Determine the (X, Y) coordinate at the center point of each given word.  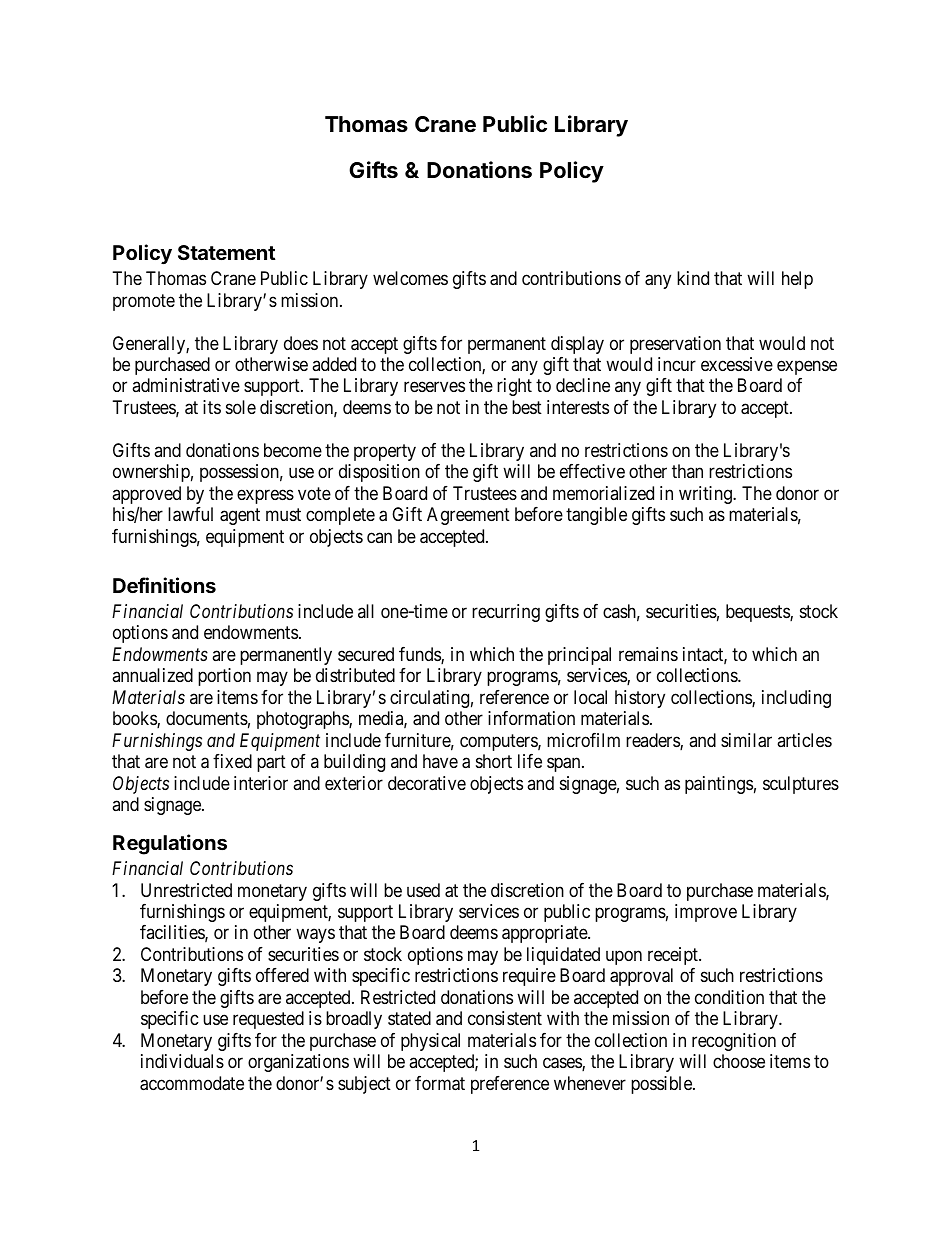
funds (420, 655)
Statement (227, 252)
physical (430, 1042)
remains (648, 654)
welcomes (410, 278)
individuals (182, 1061)
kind (693, 278)
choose (739, 1061)
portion (224, 677)
